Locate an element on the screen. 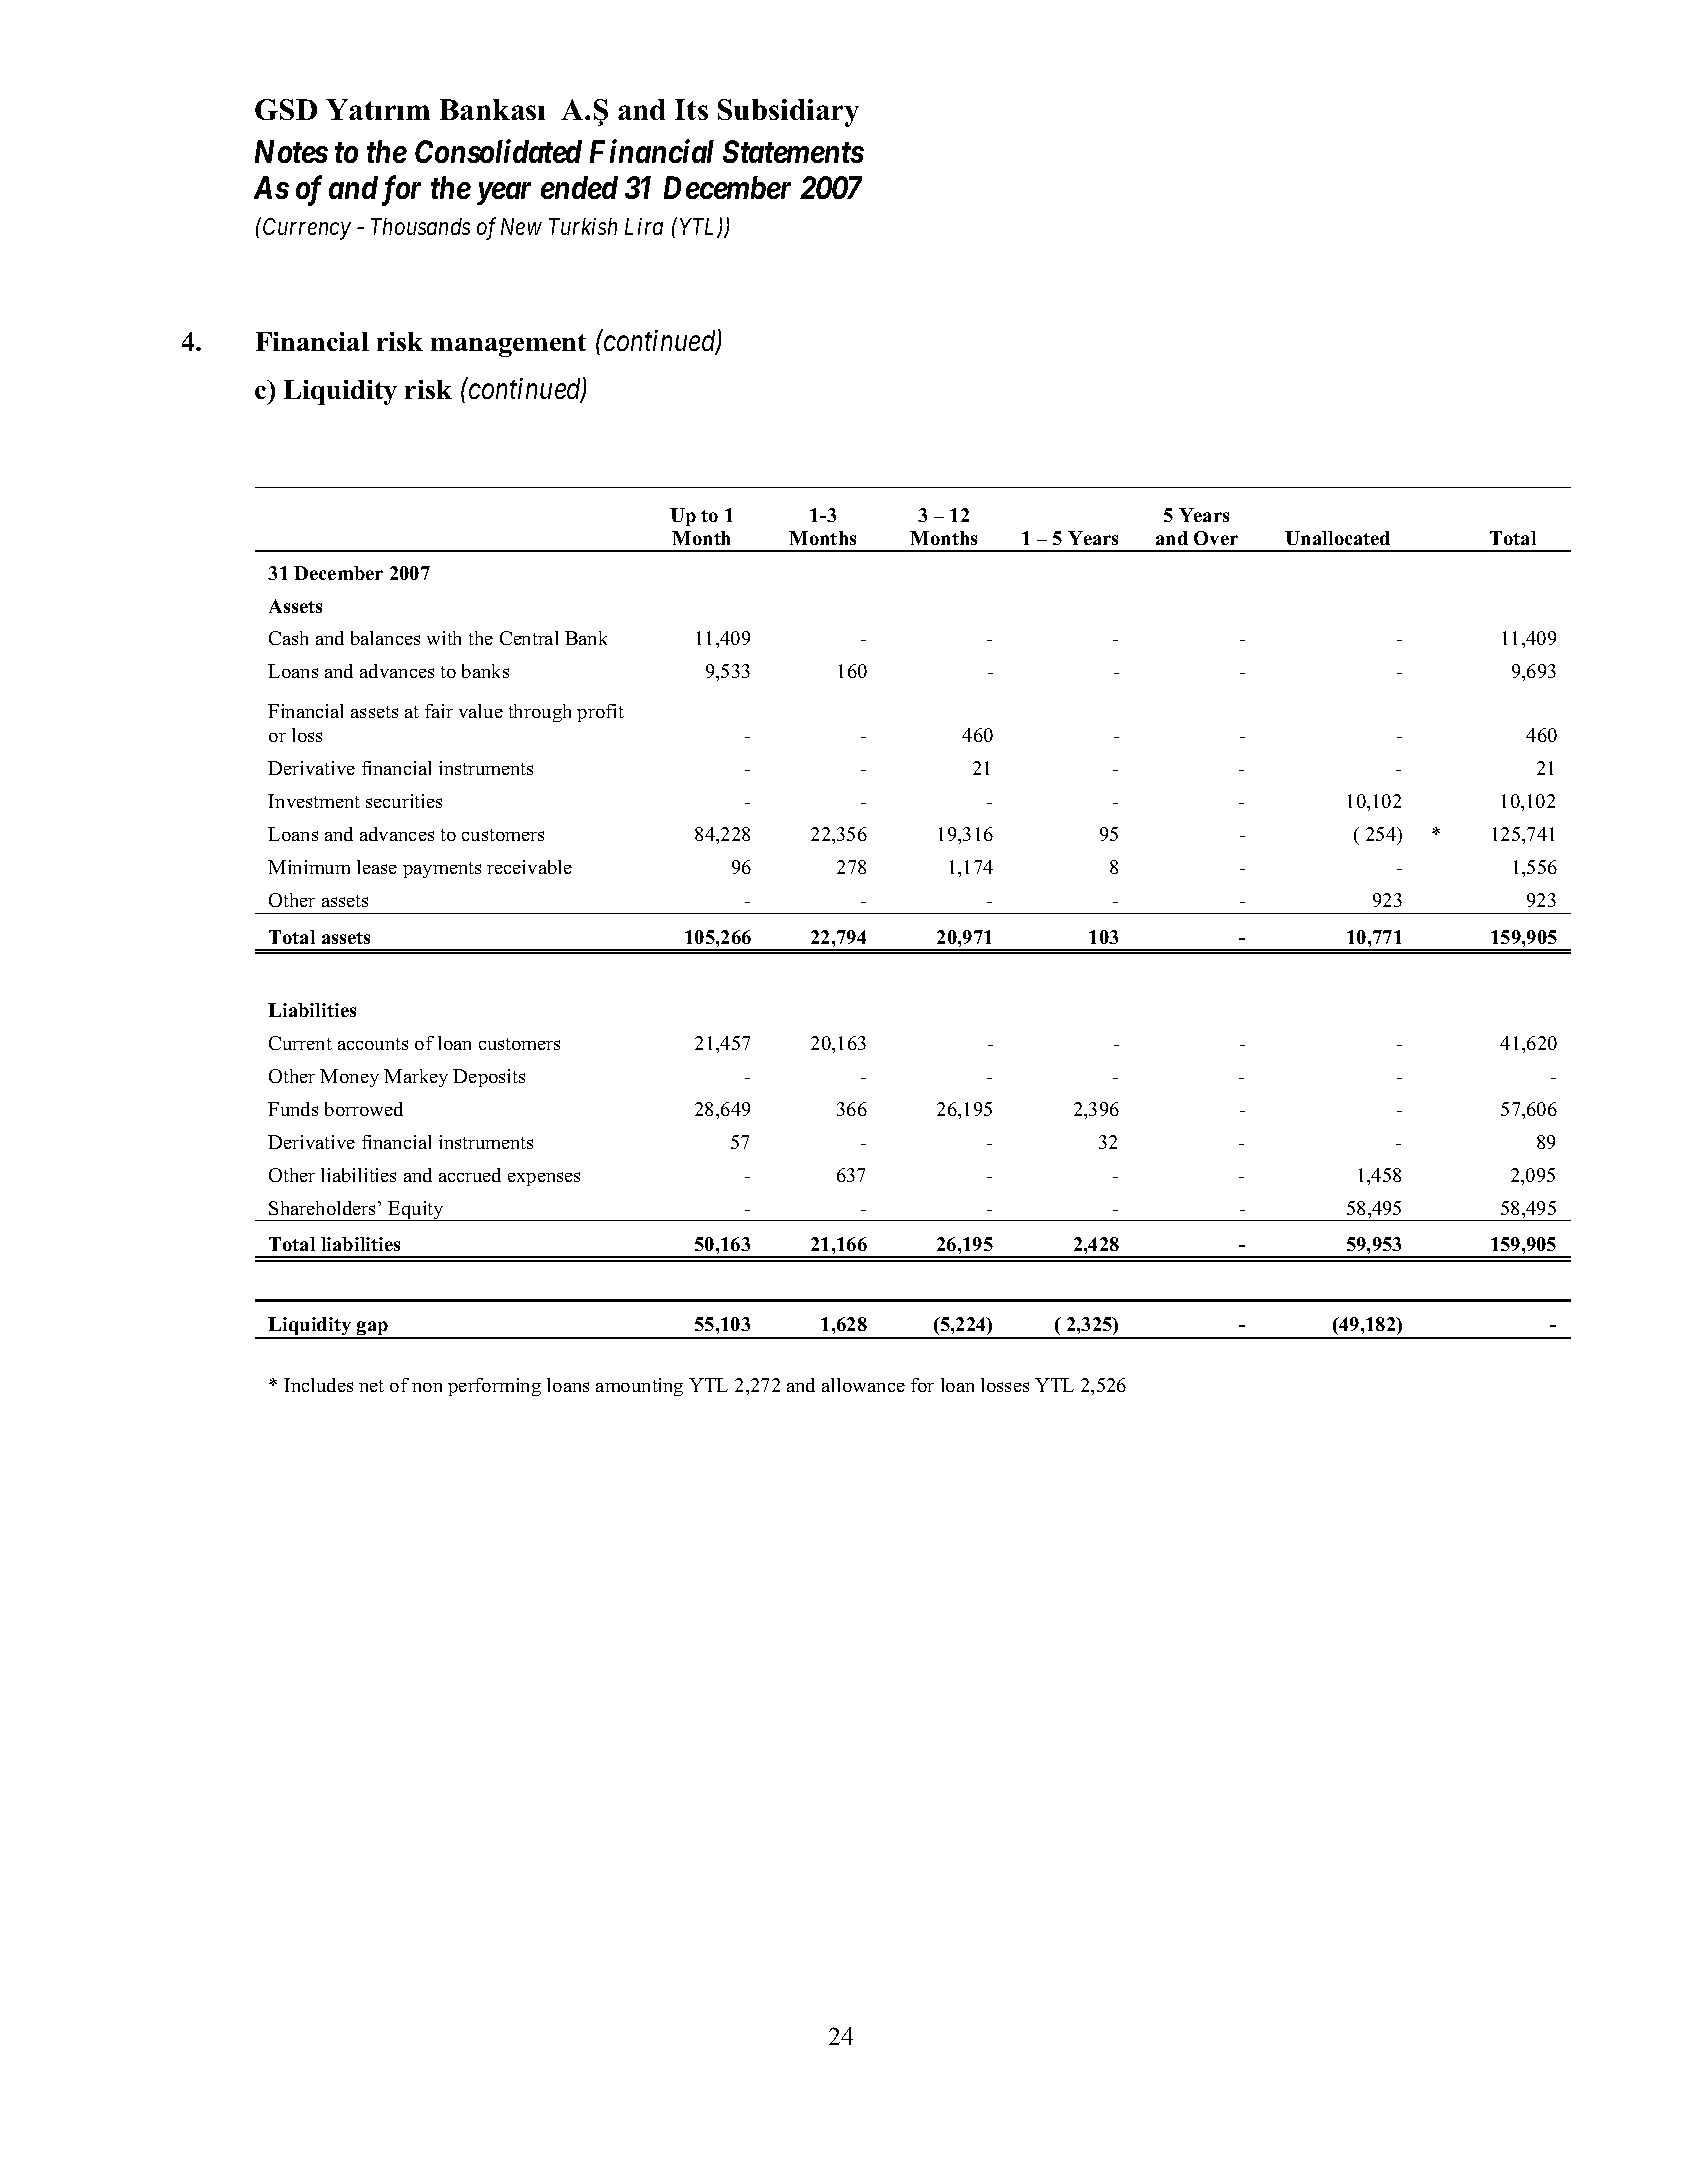 The width and height of the screenshot is (1682, 2177). gap is located at coordinates (373, 1330).
